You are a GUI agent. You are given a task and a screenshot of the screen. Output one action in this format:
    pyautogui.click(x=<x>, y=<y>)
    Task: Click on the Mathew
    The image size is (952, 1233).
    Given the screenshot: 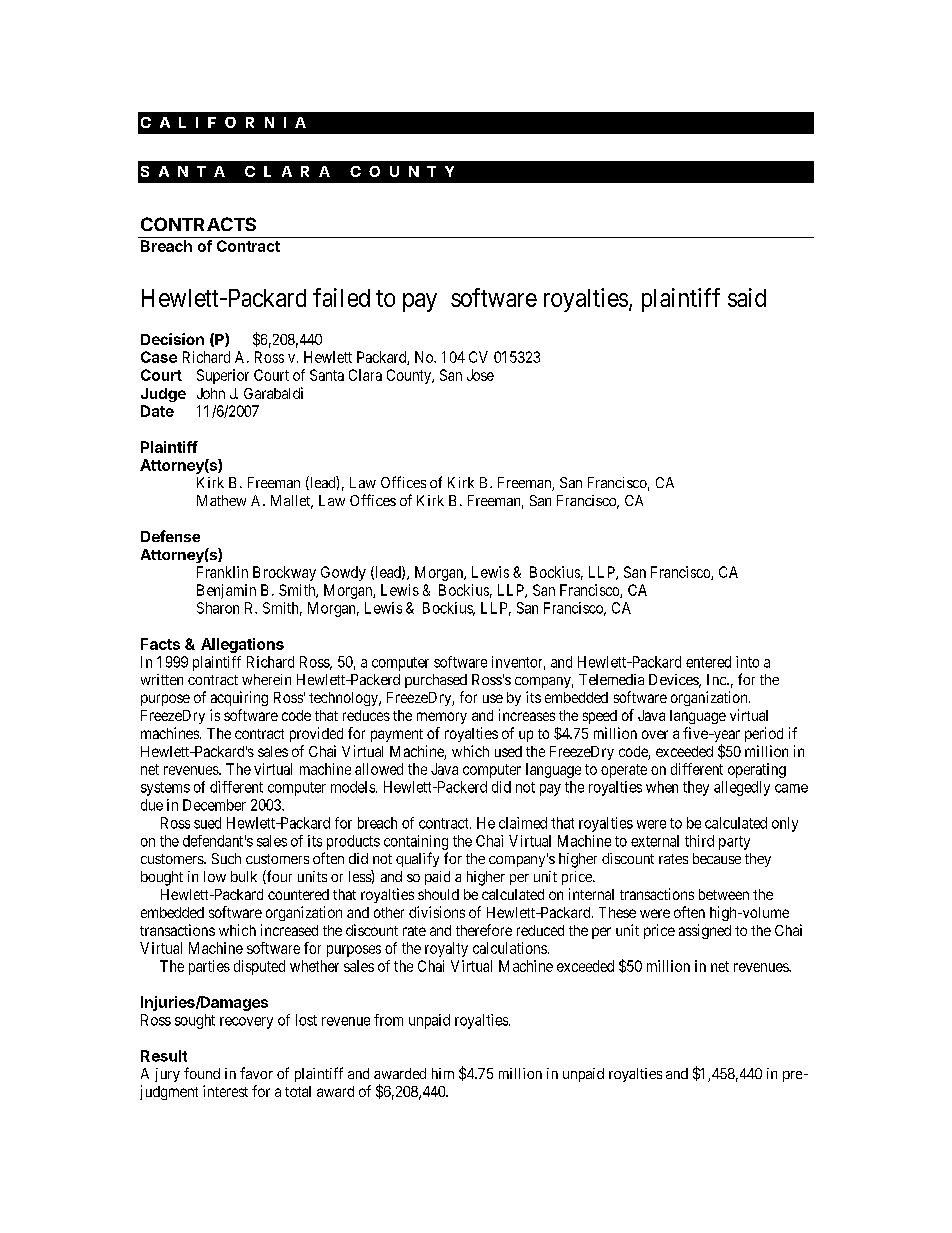 What is the action you would take?
    pyautogui.click(x=221, y=500)
